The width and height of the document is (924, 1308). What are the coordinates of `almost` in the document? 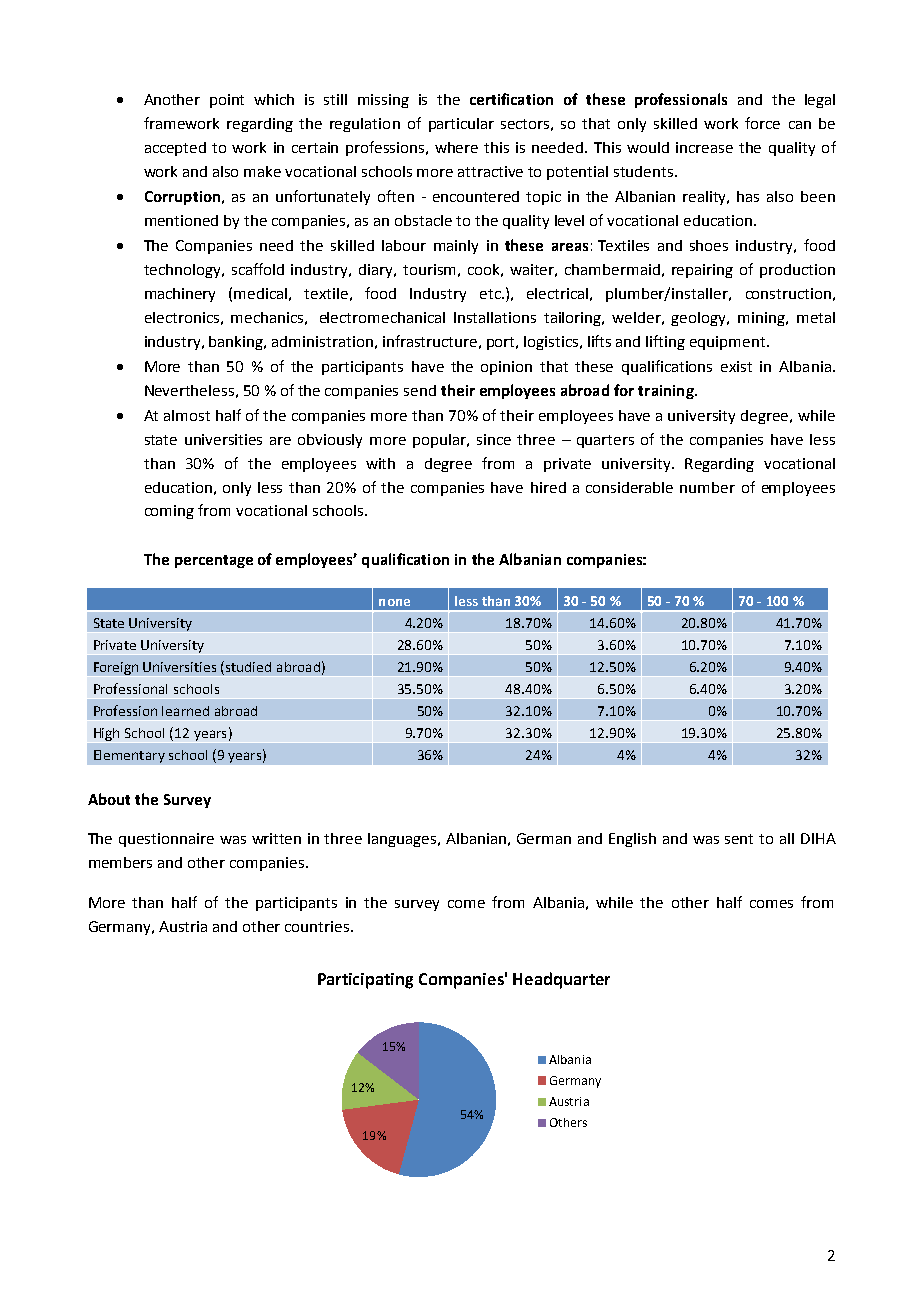 It's located at (187, 415).
